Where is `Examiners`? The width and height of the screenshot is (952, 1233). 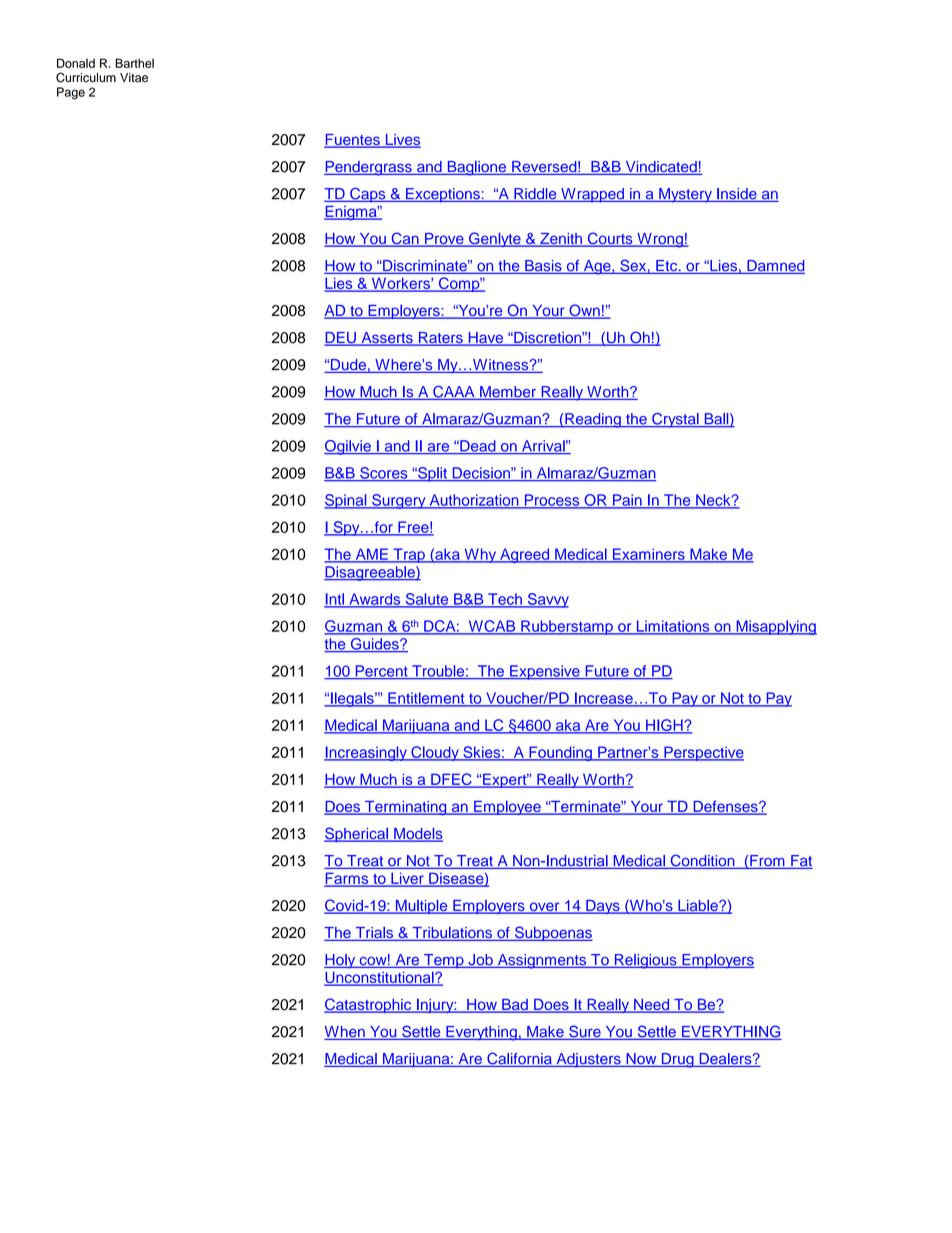 Examiners is located at coordinates (649, 555).
